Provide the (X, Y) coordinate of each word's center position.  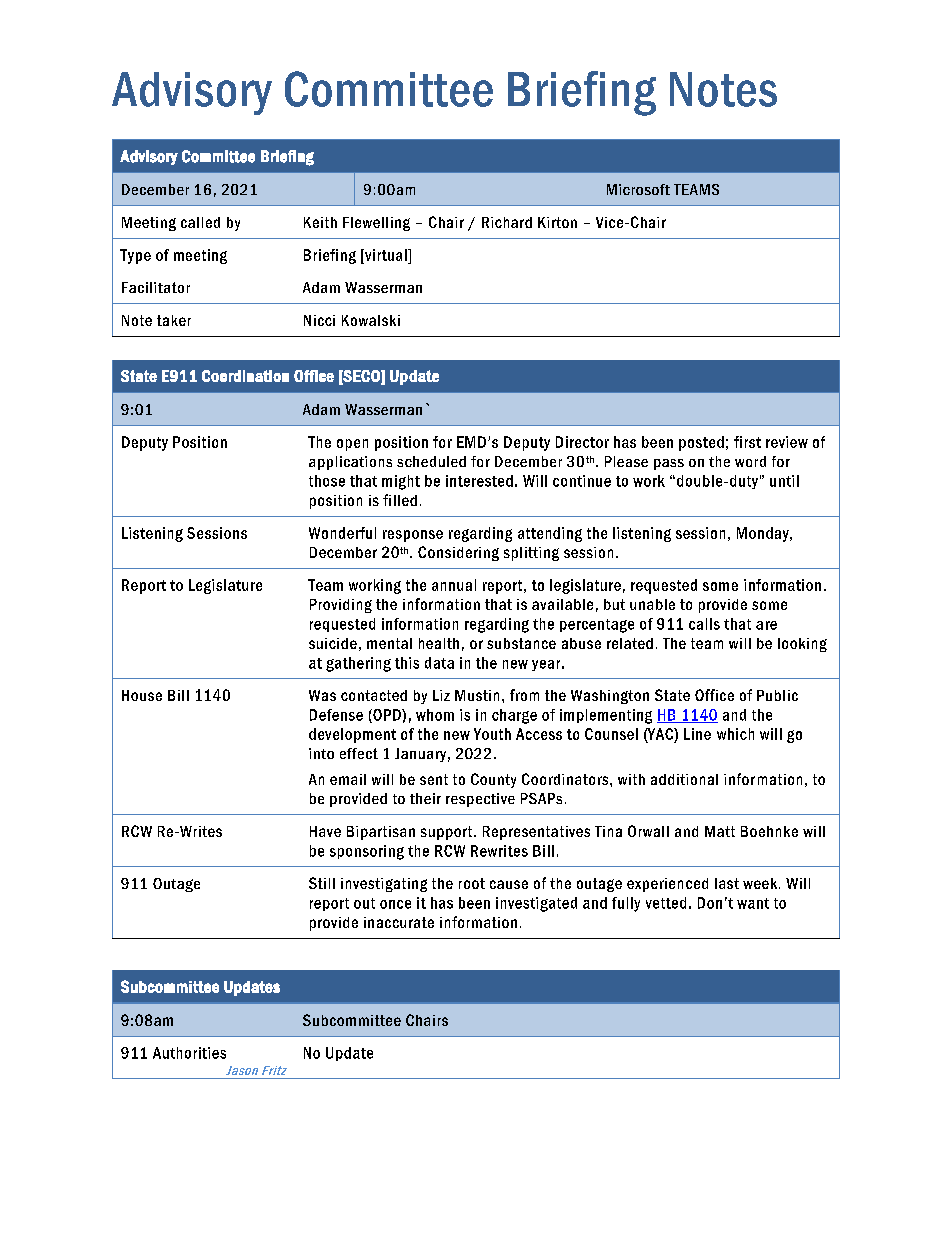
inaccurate (399, 922)
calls (704, 624)
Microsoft (638, 189)
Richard (507, 222)
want (753, 903)
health (439, 643)
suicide (333, 643)
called (200, 222)
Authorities (189, 1053)
